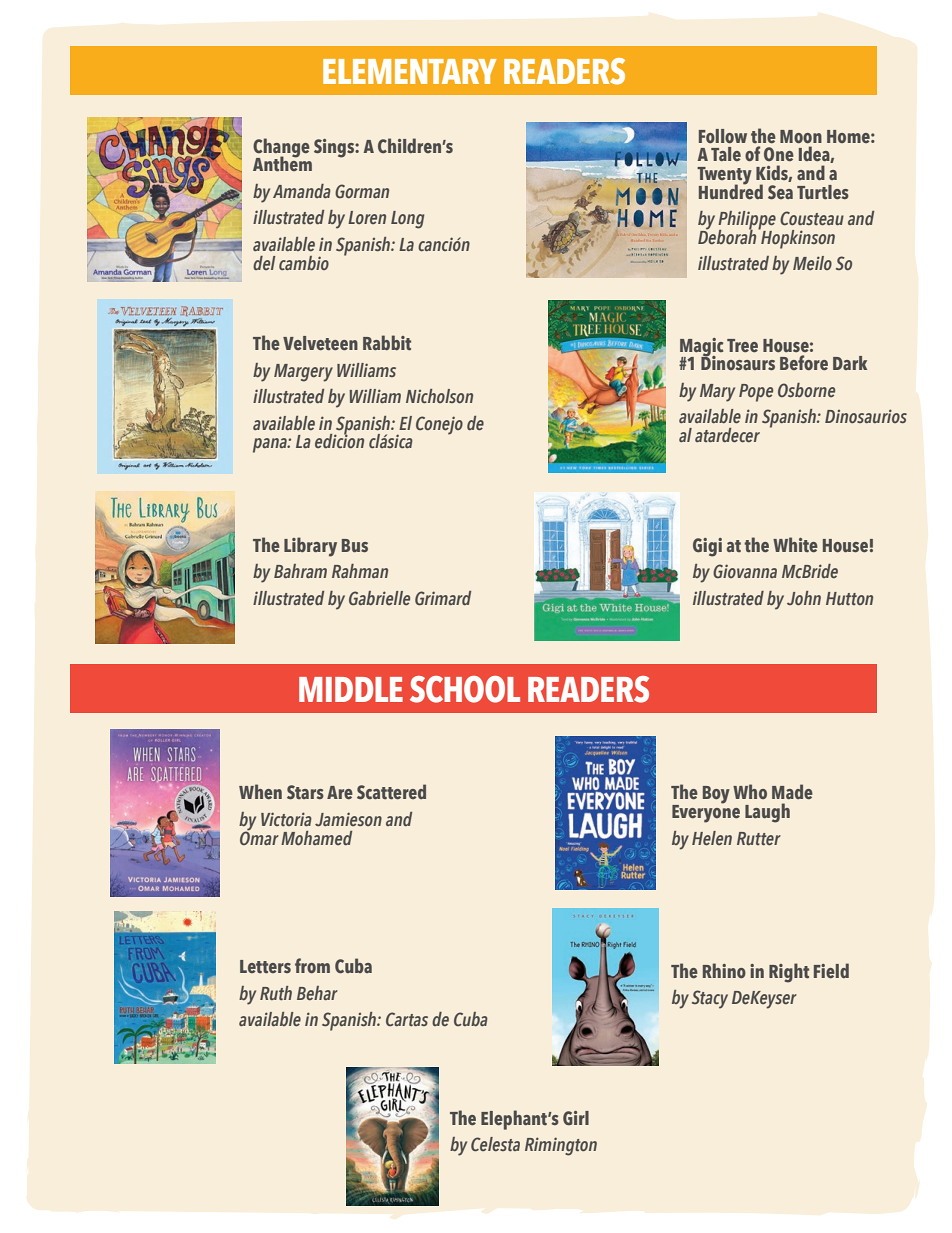 The width and height of the screenshot is (952, 1233). I want to click on Behar, so click(317, 993).
